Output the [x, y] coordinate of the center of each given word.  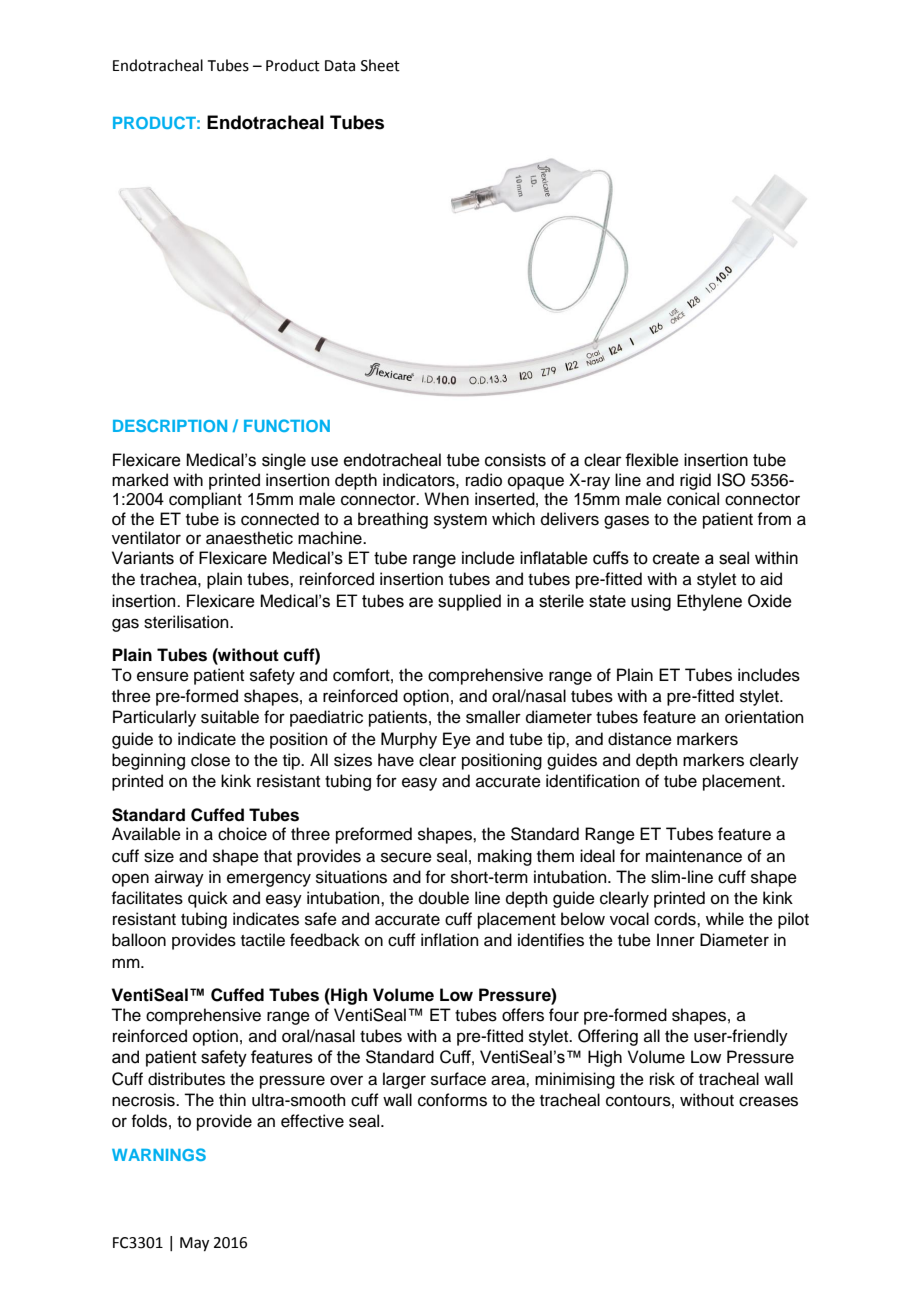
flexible [652, 460]
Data [340, 66]
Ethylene [709, 602]
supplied [469, 602]
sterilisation [187, 622]
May [194, 1244]
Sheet [380, 65]
